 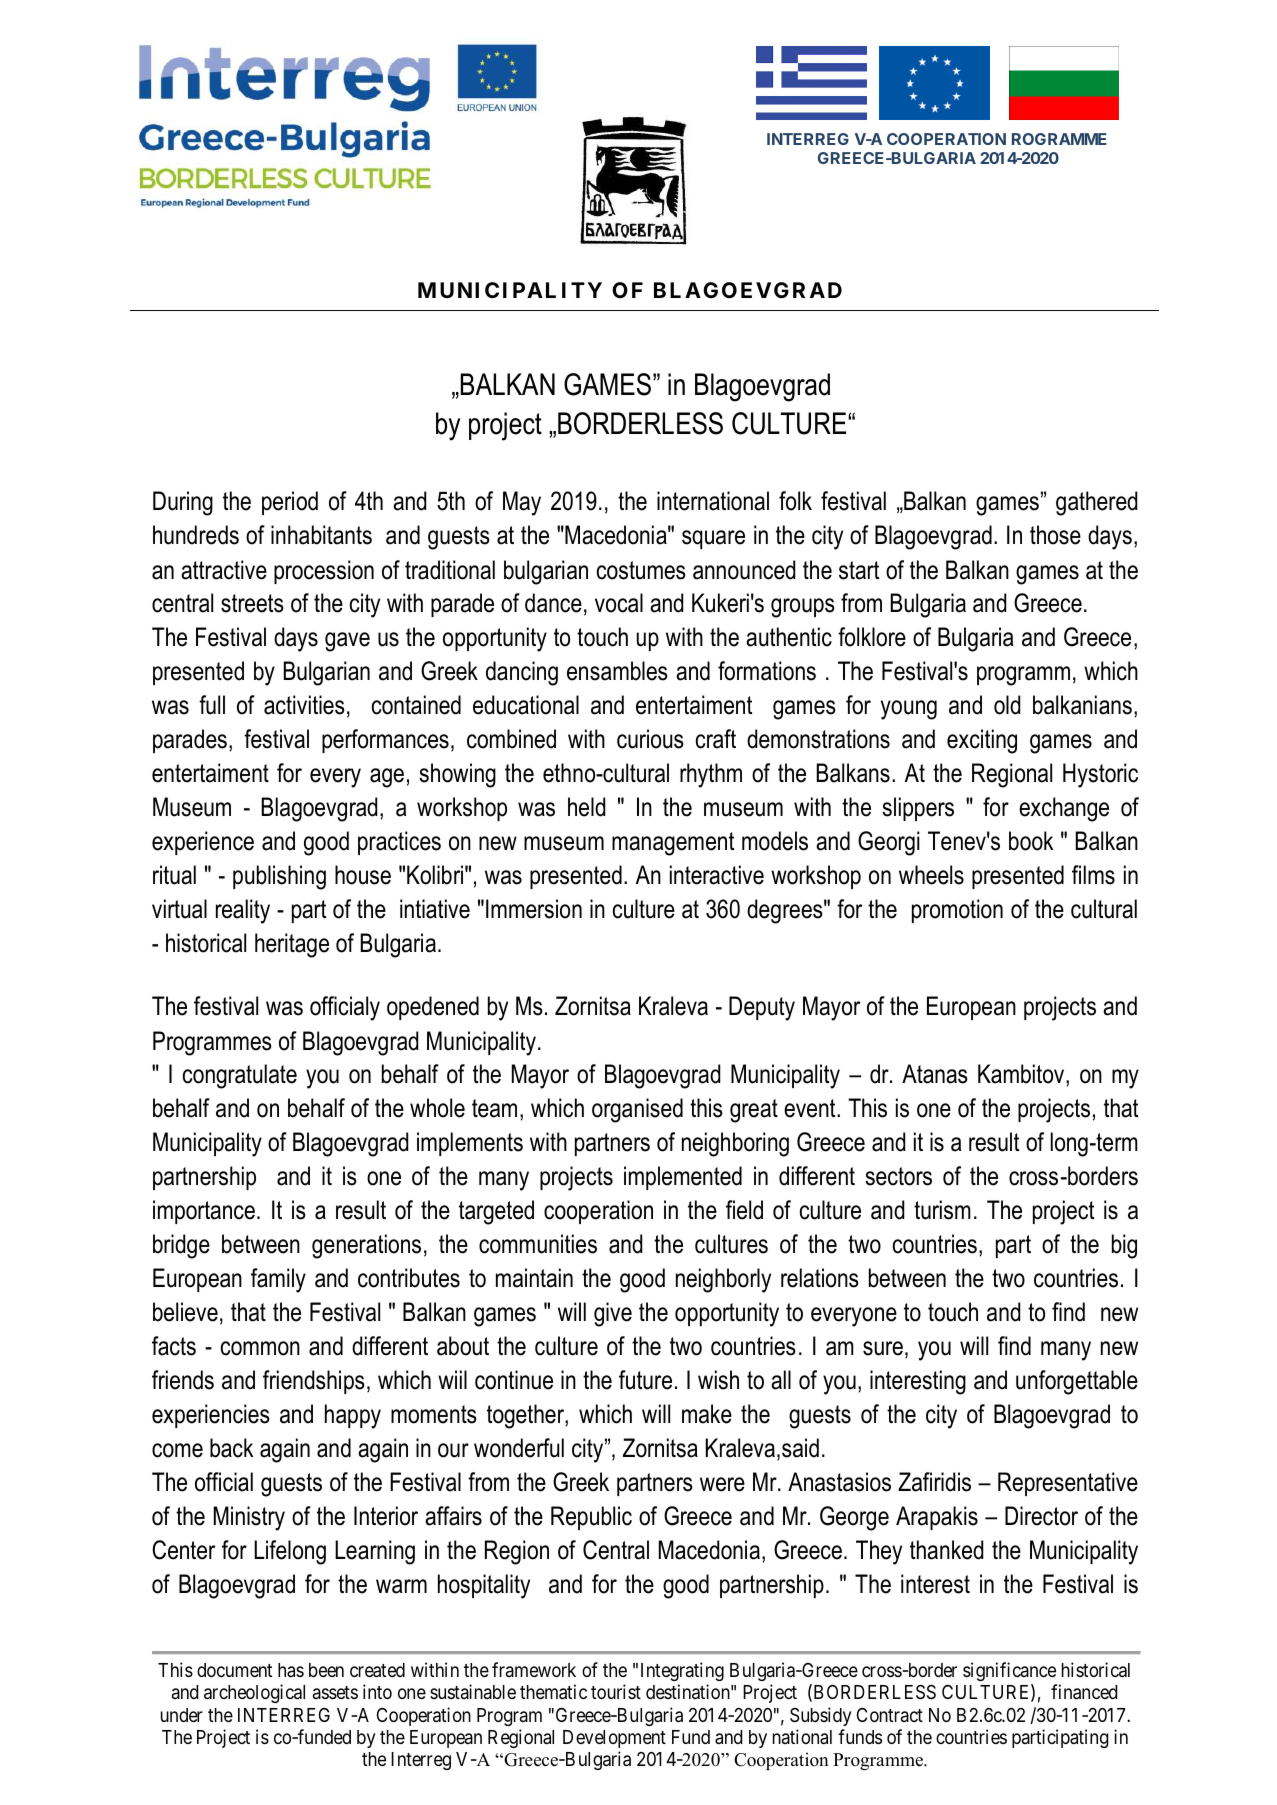 I want to click on archeological, so click(x=254, y=1693).
